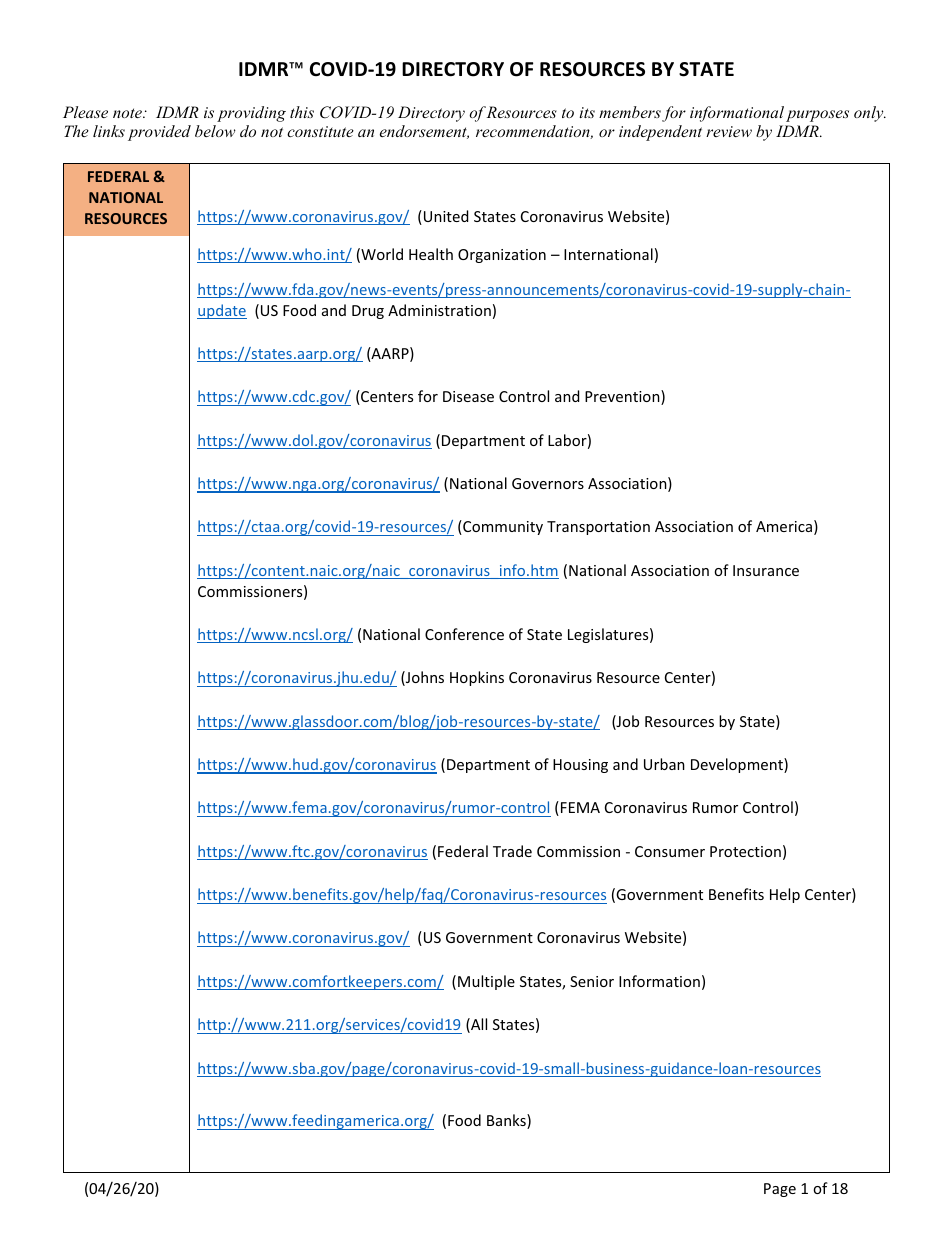 The width and height of the document is (952, 1233). Describe the element at coordinates (446, 216) in the document. I see `United` at that location.
